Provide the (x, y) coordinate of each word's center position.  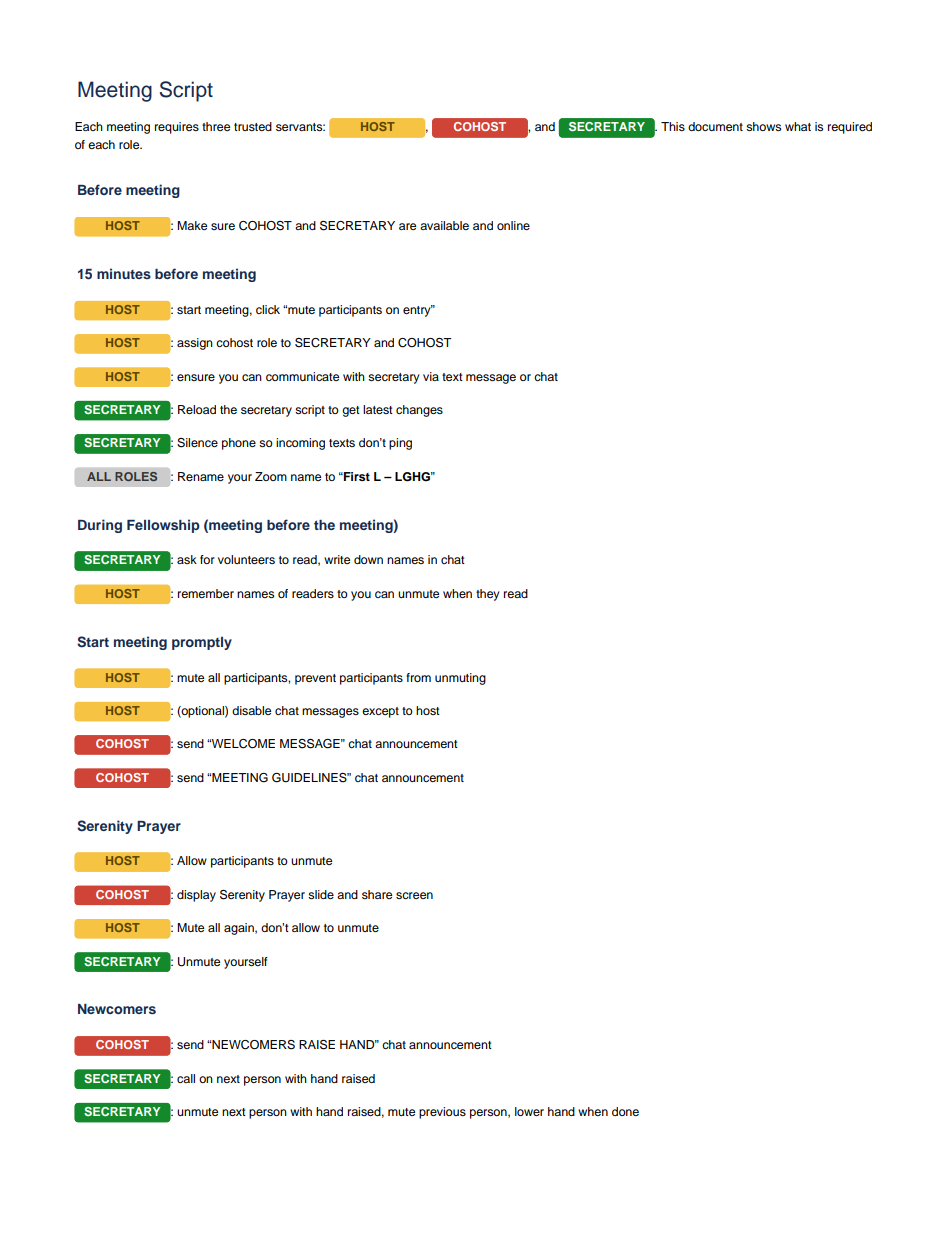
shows (763, 126)
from (418, 677)
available (444, 225)
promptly (202, 643)
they (488, 595)
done (625, 1111)
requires (177, 128)
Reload (197, 409)
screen (414, 895)
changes (419, 411)
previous (442, 1113)
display (196, 896)
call (186, 1078)
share (377, 894)
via (431, 376)
